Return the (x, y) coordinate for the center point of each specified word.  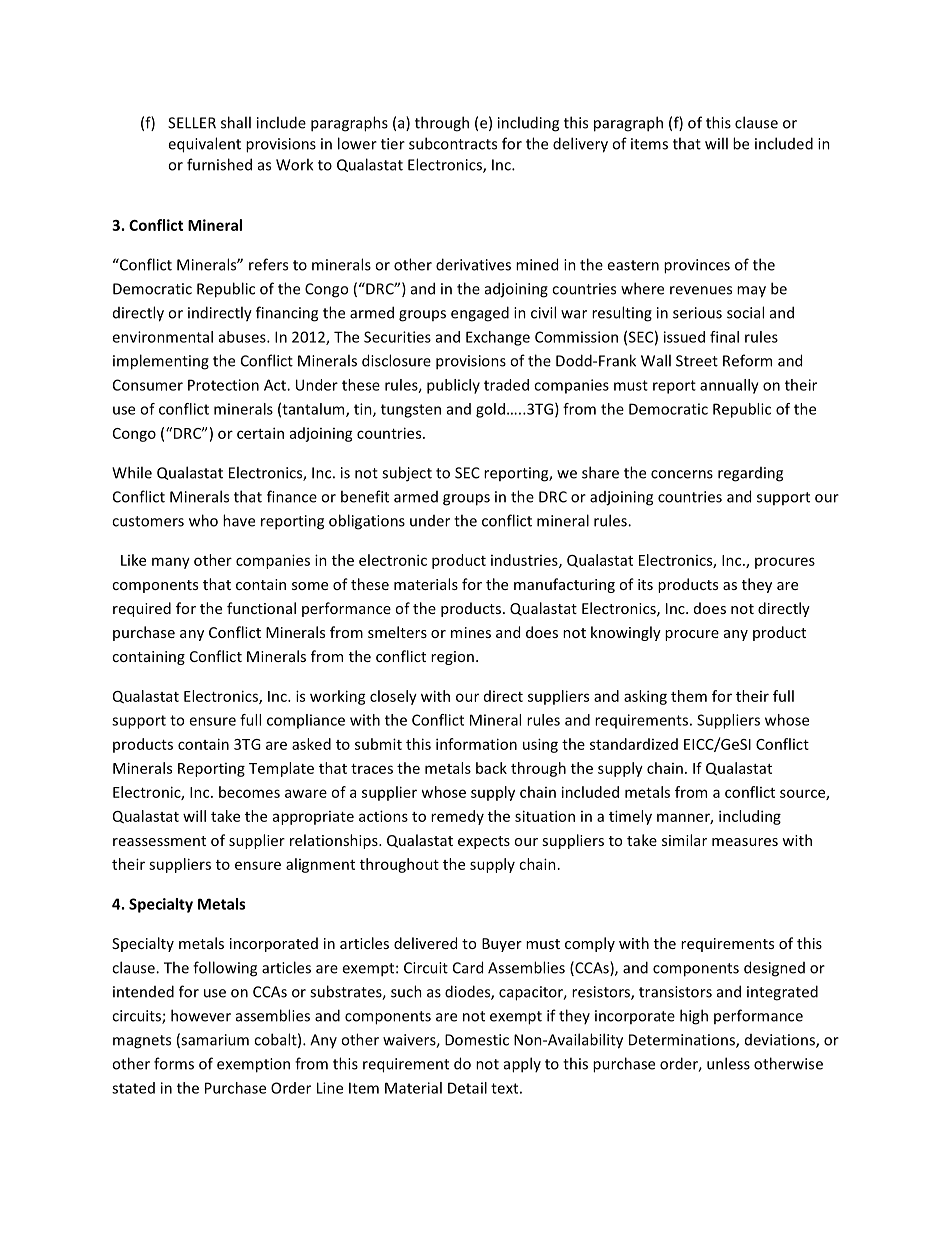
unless (728, 1063)
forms (174, 1063)
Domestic (477, 1040)
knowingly (626, 633)
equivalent (204, 145)
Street (697, 361)
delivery (580, 145)
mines (471, 632)
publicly (453, 386)
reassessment (159, 841)
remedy (457, 817)
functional (261, 608)
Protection (223, 385)
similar (684, 840)
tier (393, 144)
